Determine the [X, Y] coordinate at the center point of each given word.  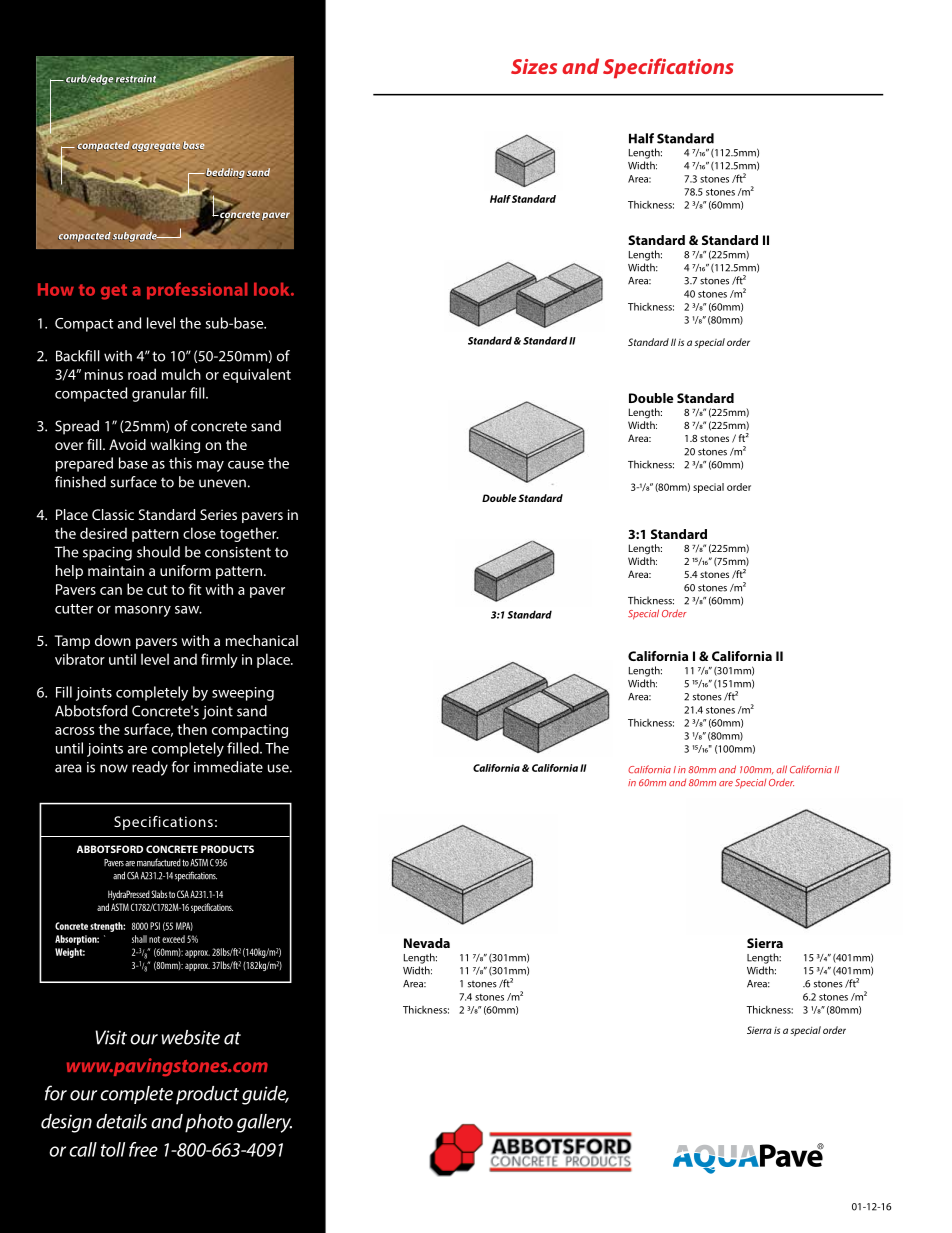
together [249, 534]
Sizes [534, 66]
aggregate [155, 147]
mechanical [262, 640]
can [111, 591]
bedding [224, 173]
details [121, 1121]
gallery [264, 1123]
